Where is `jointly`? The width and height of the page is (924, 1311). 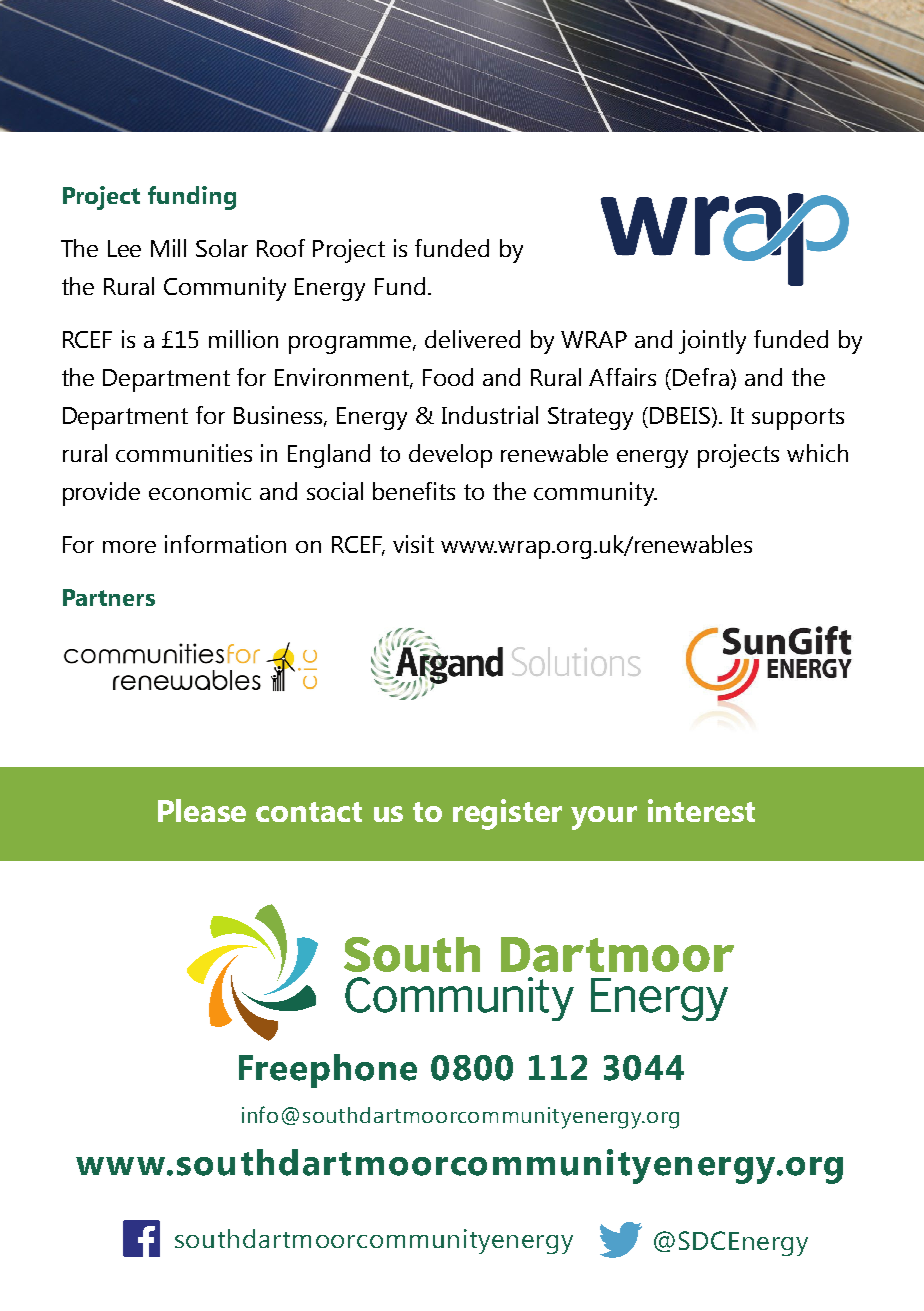
jointly is located at coordinates (712, 342).
